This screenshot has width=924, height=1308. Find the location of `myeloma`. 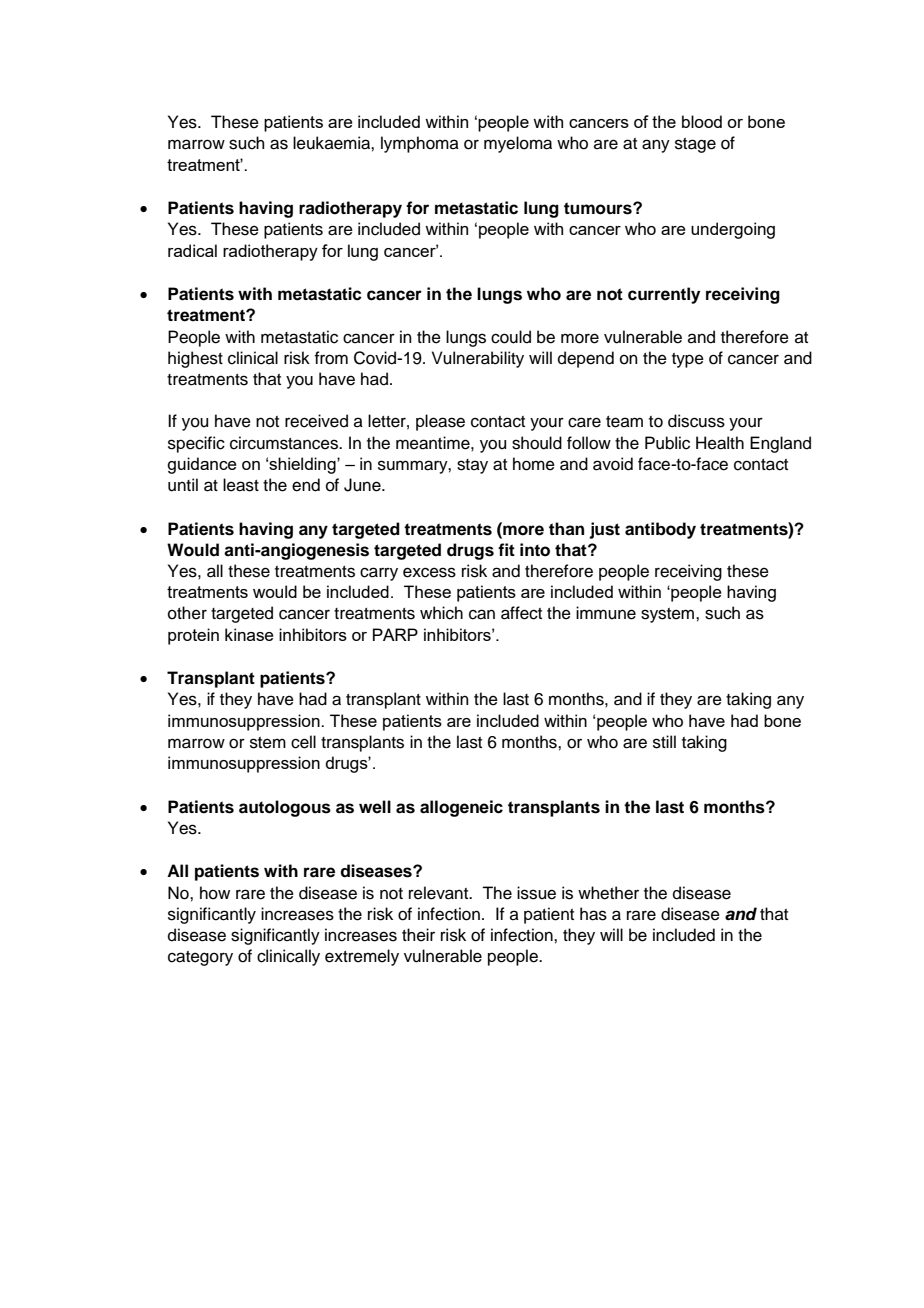

myeloma is located at coordinates (518, 144).
